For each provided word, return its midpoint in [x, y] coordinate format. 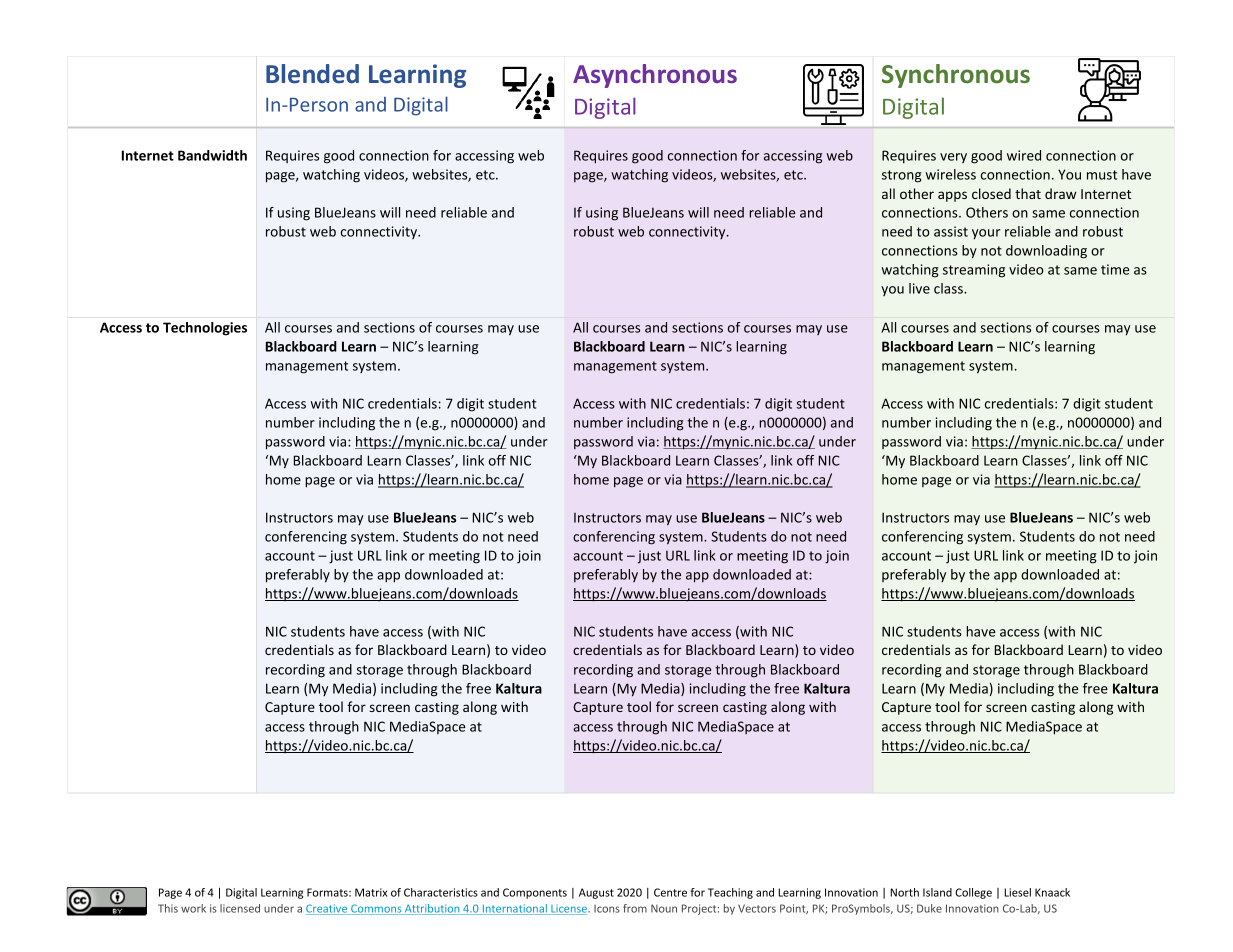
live [919, 288]
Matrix [371, 892]
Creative [328, 909]
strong [902, 176]
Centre [670, 892]
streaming [974, 271]
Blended [312, 73]
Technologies [205, 329]
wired [1024, 155]
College [973, 893]
